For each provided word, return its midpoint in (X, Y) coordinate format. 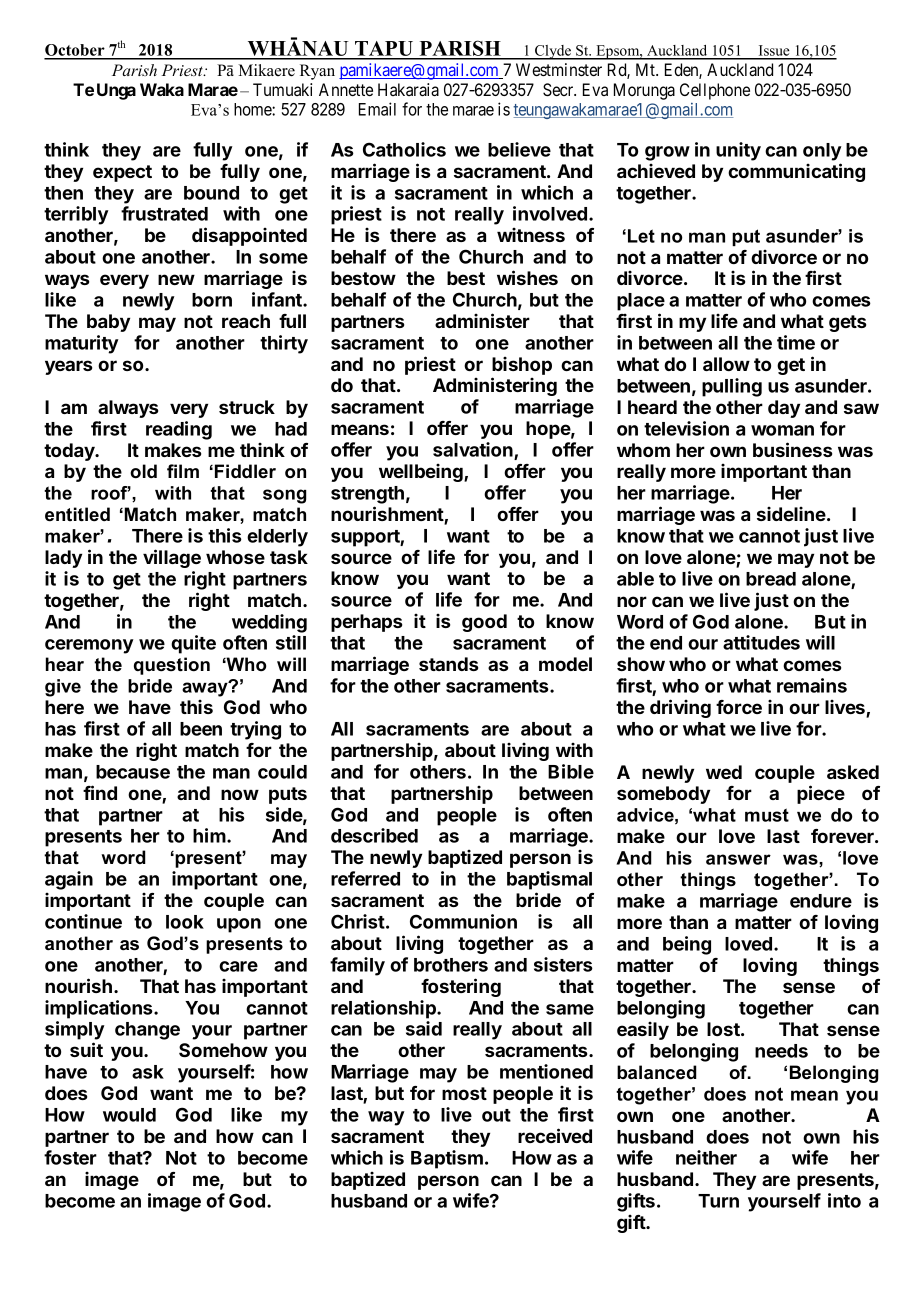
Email (377, 109)
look (185, 922)
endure (821, 901)
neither (706, 1157)
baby (108, 323)
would (129, 1115)
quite (193, 644)
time (796, 342)
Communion (463, 921)
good (484, 623)
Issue (774, 52)
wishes (527, 277)
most (464, 1093)
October (75, 51)
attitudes (761, 642)
